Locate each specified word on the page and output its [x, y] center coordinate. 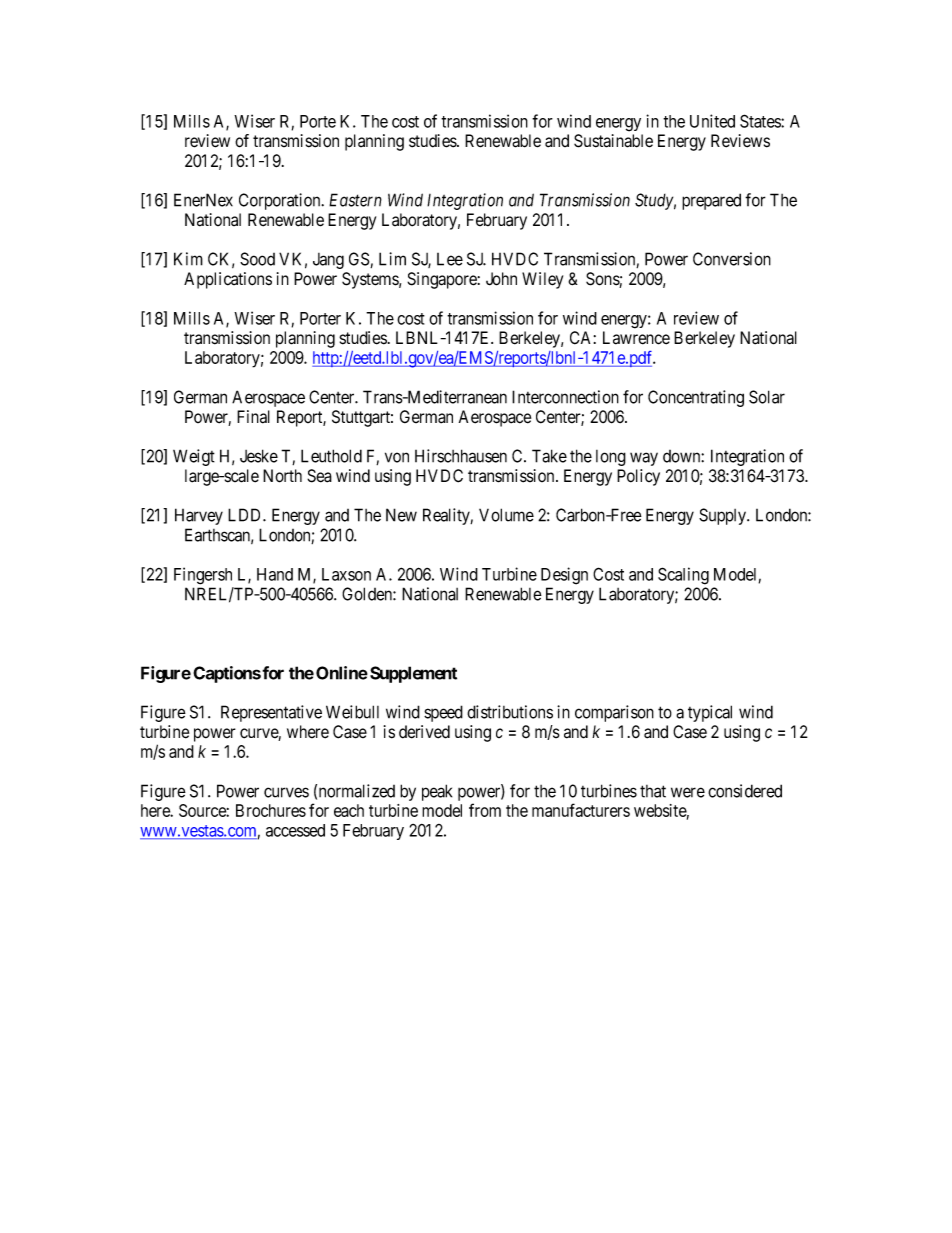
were [688, 792]
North [282, 476]
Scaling [683, 576]
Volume [506, 515]
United [712, 121]
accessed [295, 830]
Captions [227, 674]
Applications [228, 280]
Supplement [413, 674]
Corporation [281, 201]
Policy [638, 477]
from [485, 810]
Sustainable [613, 141]
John [501, 279]
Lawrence [636, 338]
